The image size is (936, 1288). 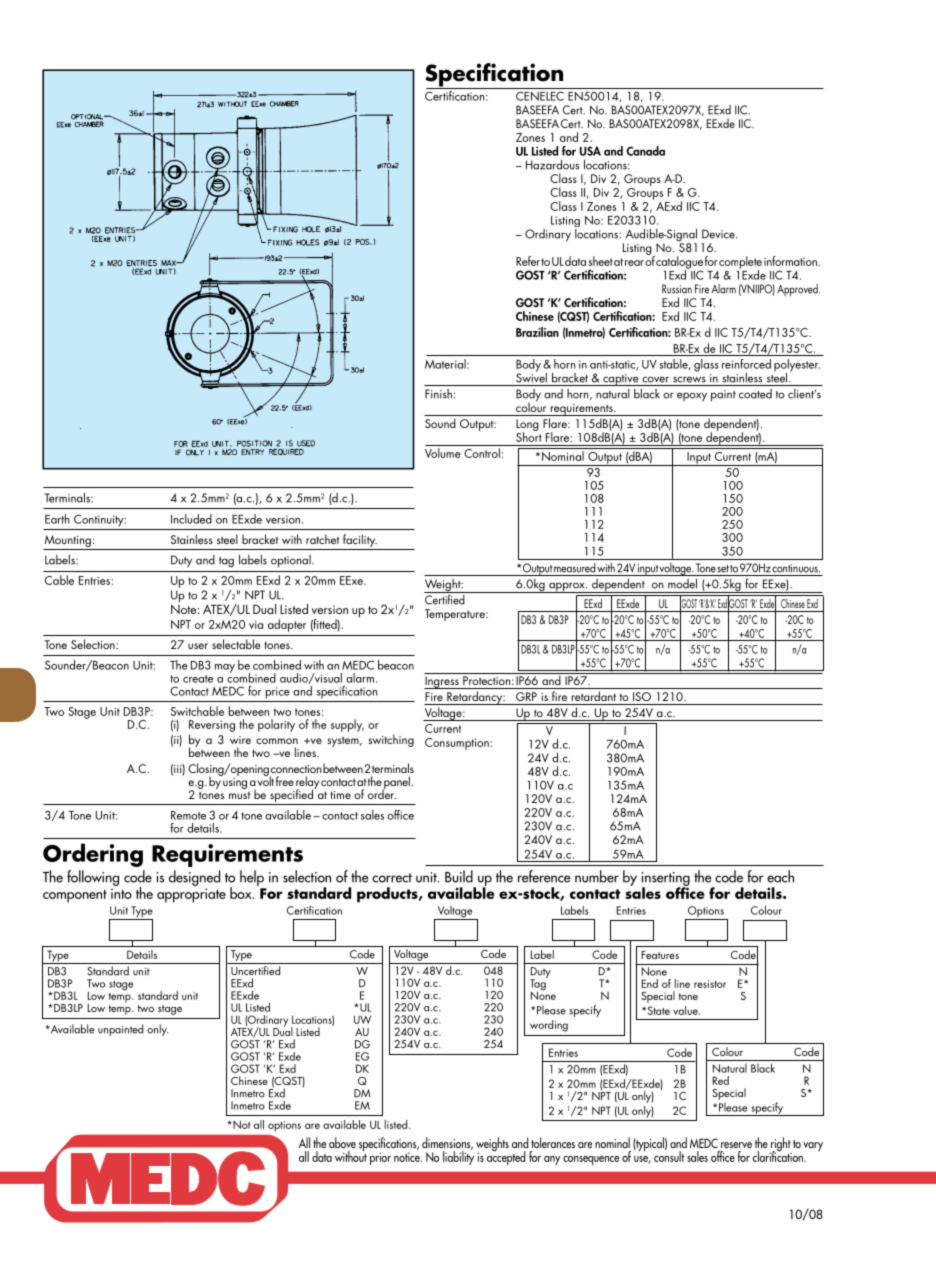 I want to click on Build, so click(x=459, y=876).
